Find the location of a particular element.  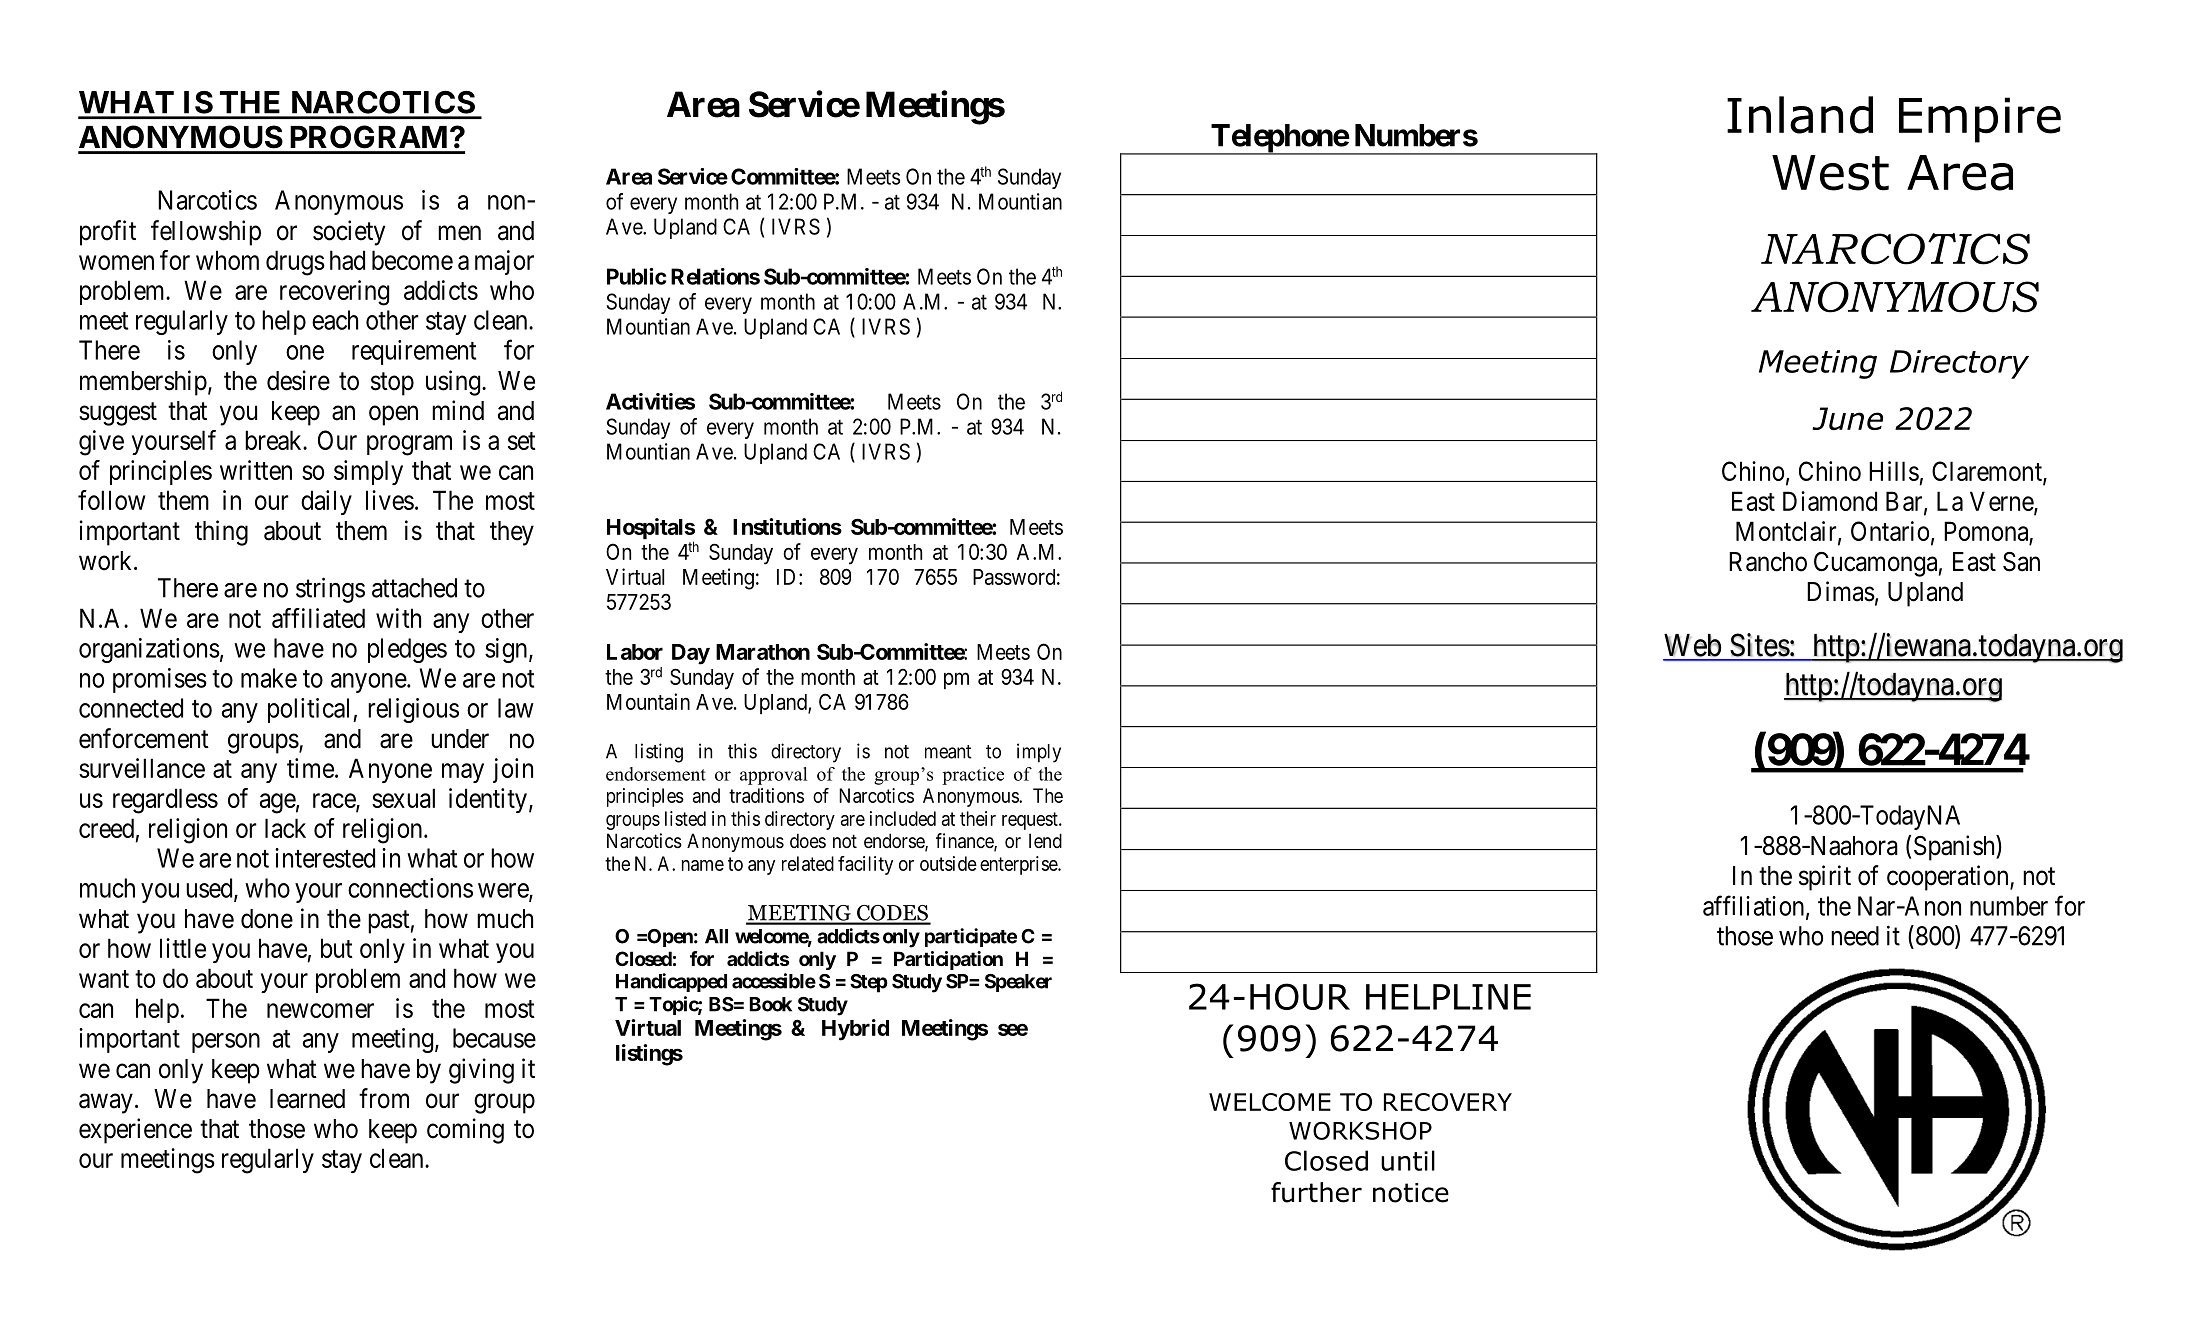

but is located at coordinates (337, 948).
